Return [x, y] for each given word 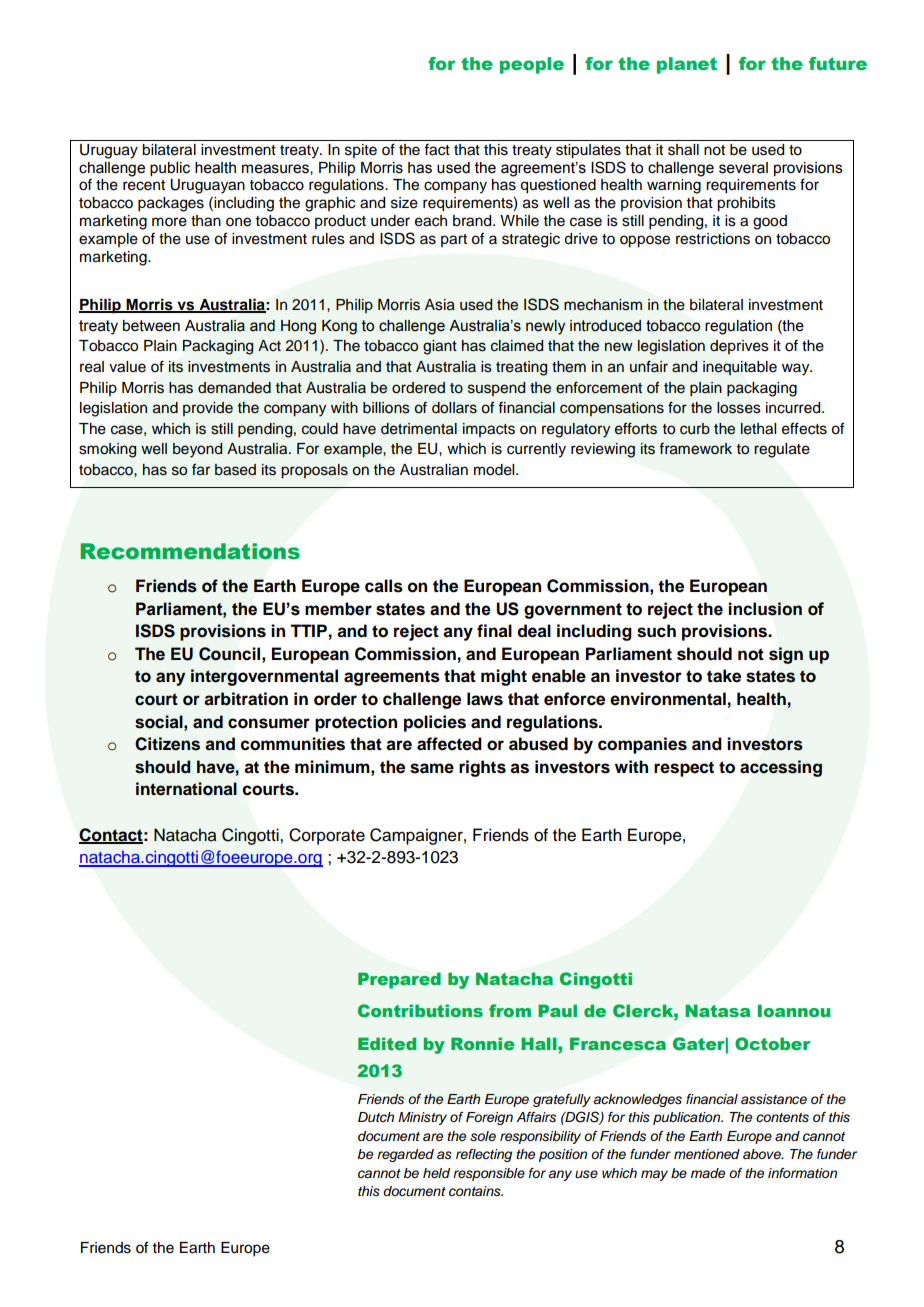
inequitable [740, 368]
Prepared [399, 980]
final [494, 631]
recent [144, 185]
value [127, 367]
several [743, 168]
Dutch [376, 1117]
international [186, 789]
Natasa [717, 1011]
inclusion [765, 609]
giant [440, 347]
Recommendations [190, 551]
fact [437, 149]
